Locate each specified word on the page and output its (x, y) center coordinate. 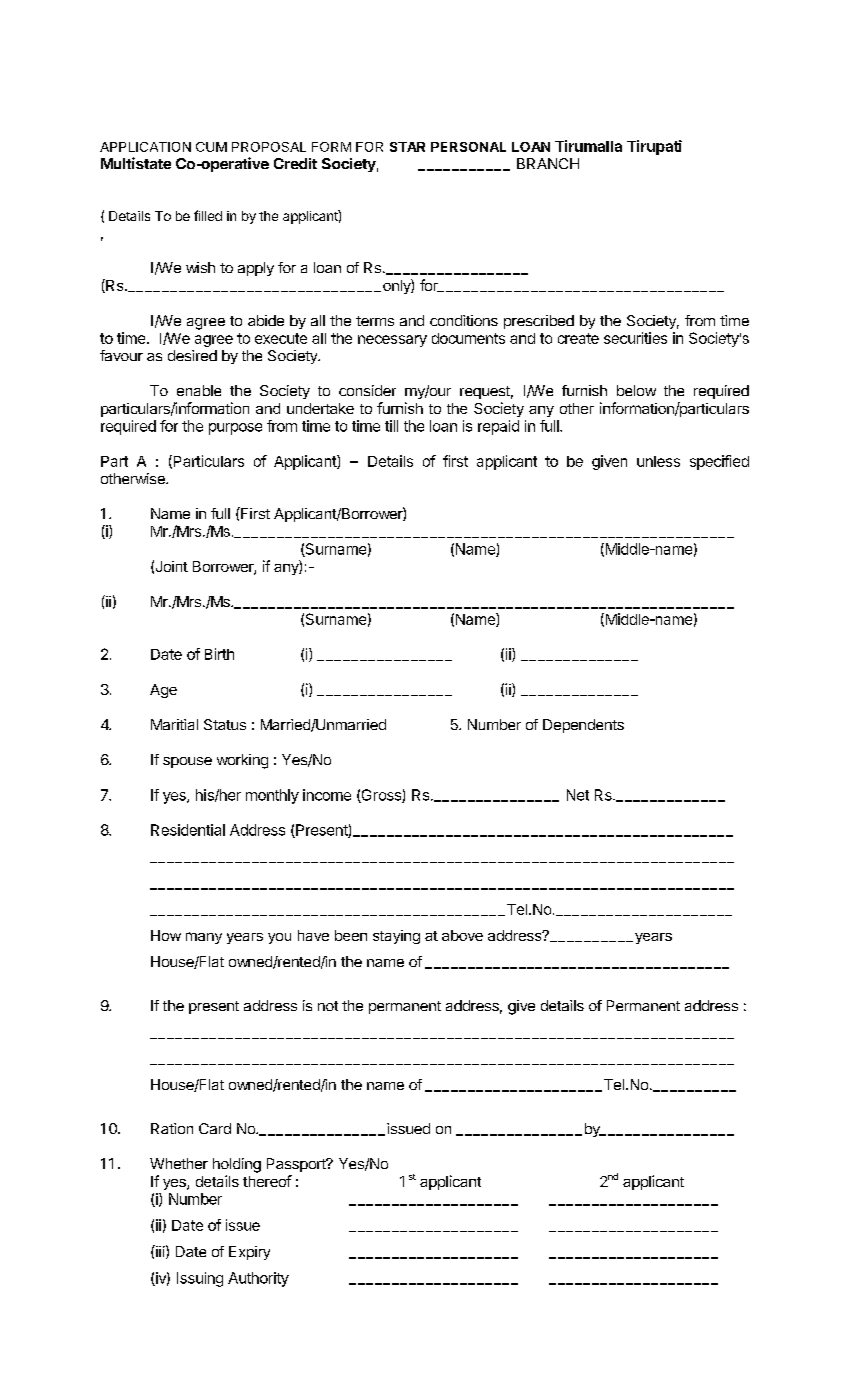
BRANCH (548, 163)
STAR (407, 147)
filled (208, 215)
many (204, 938)
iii (159, 1251)
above (462, 935)
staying (396, 937)
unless (658, 461)
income (327, 795)
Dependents (583, 726)
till (391, 426)
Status (225, 724)
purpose (235, 429)
